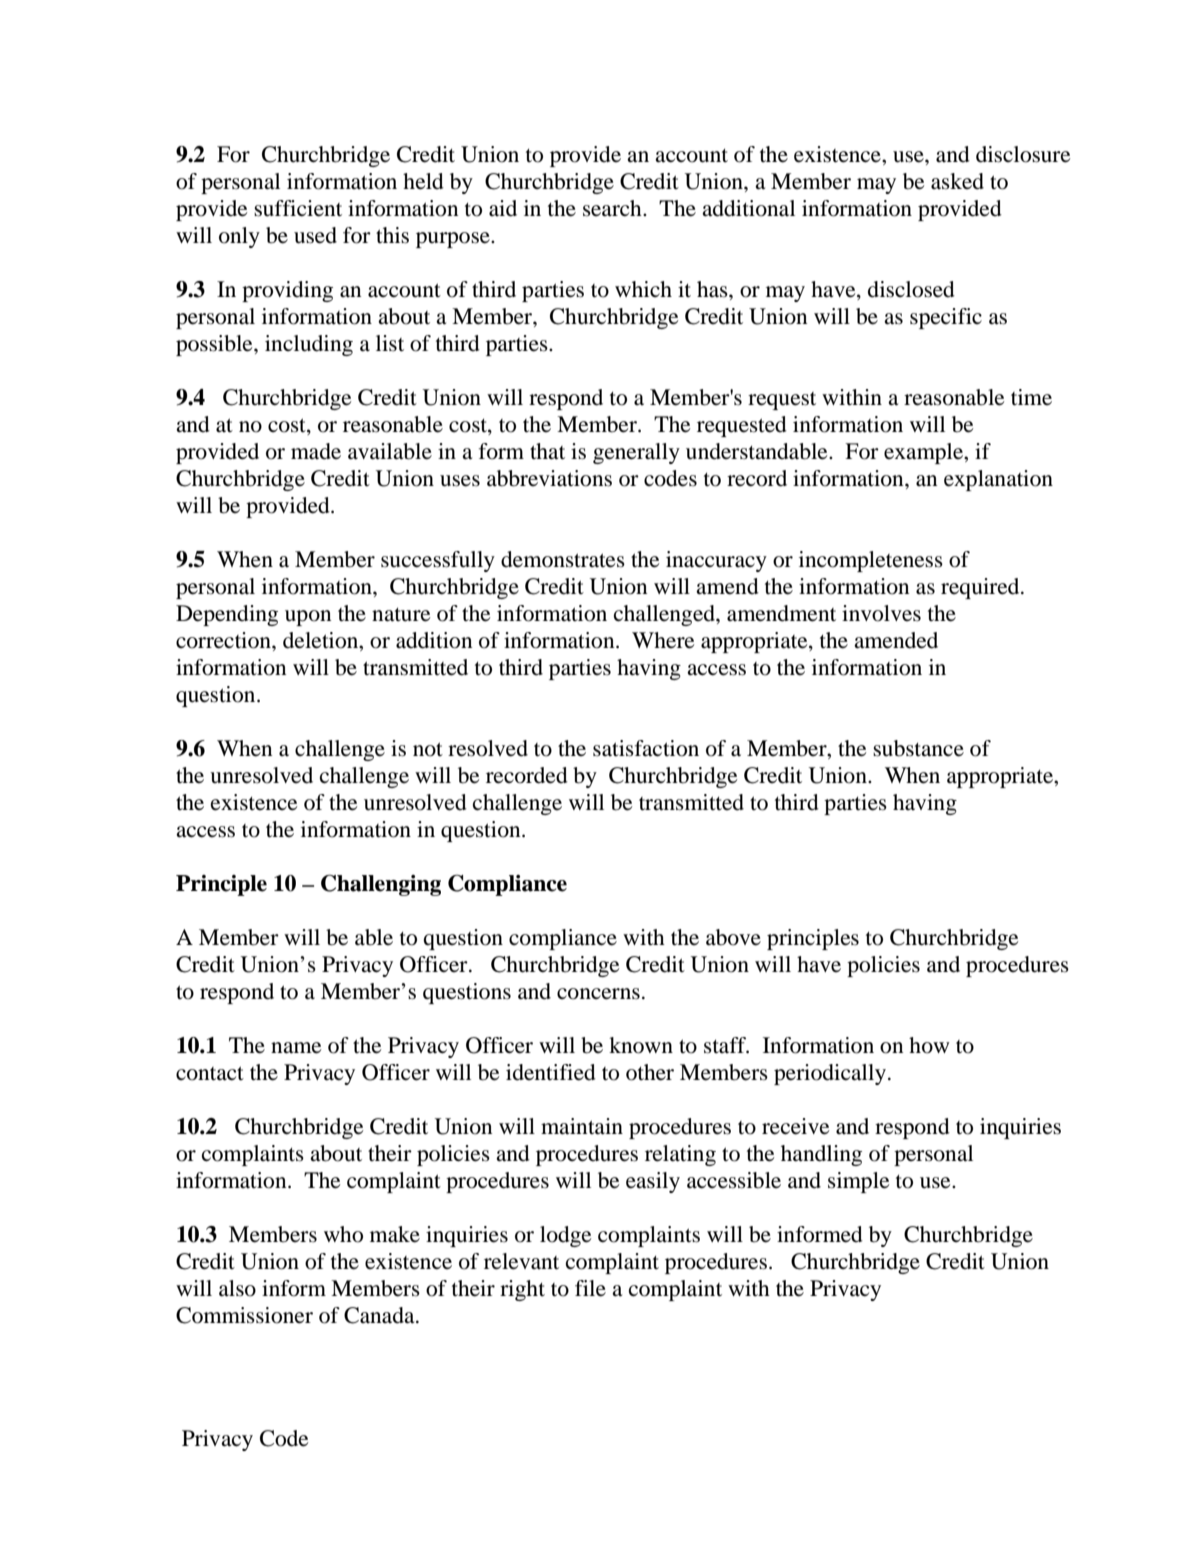 Image resolution: width=1197 pixels, height=1549 pixels. What do you see at coordinates (590, 1288) in the image?
I see `file` at bounding box center [590, 1288].
